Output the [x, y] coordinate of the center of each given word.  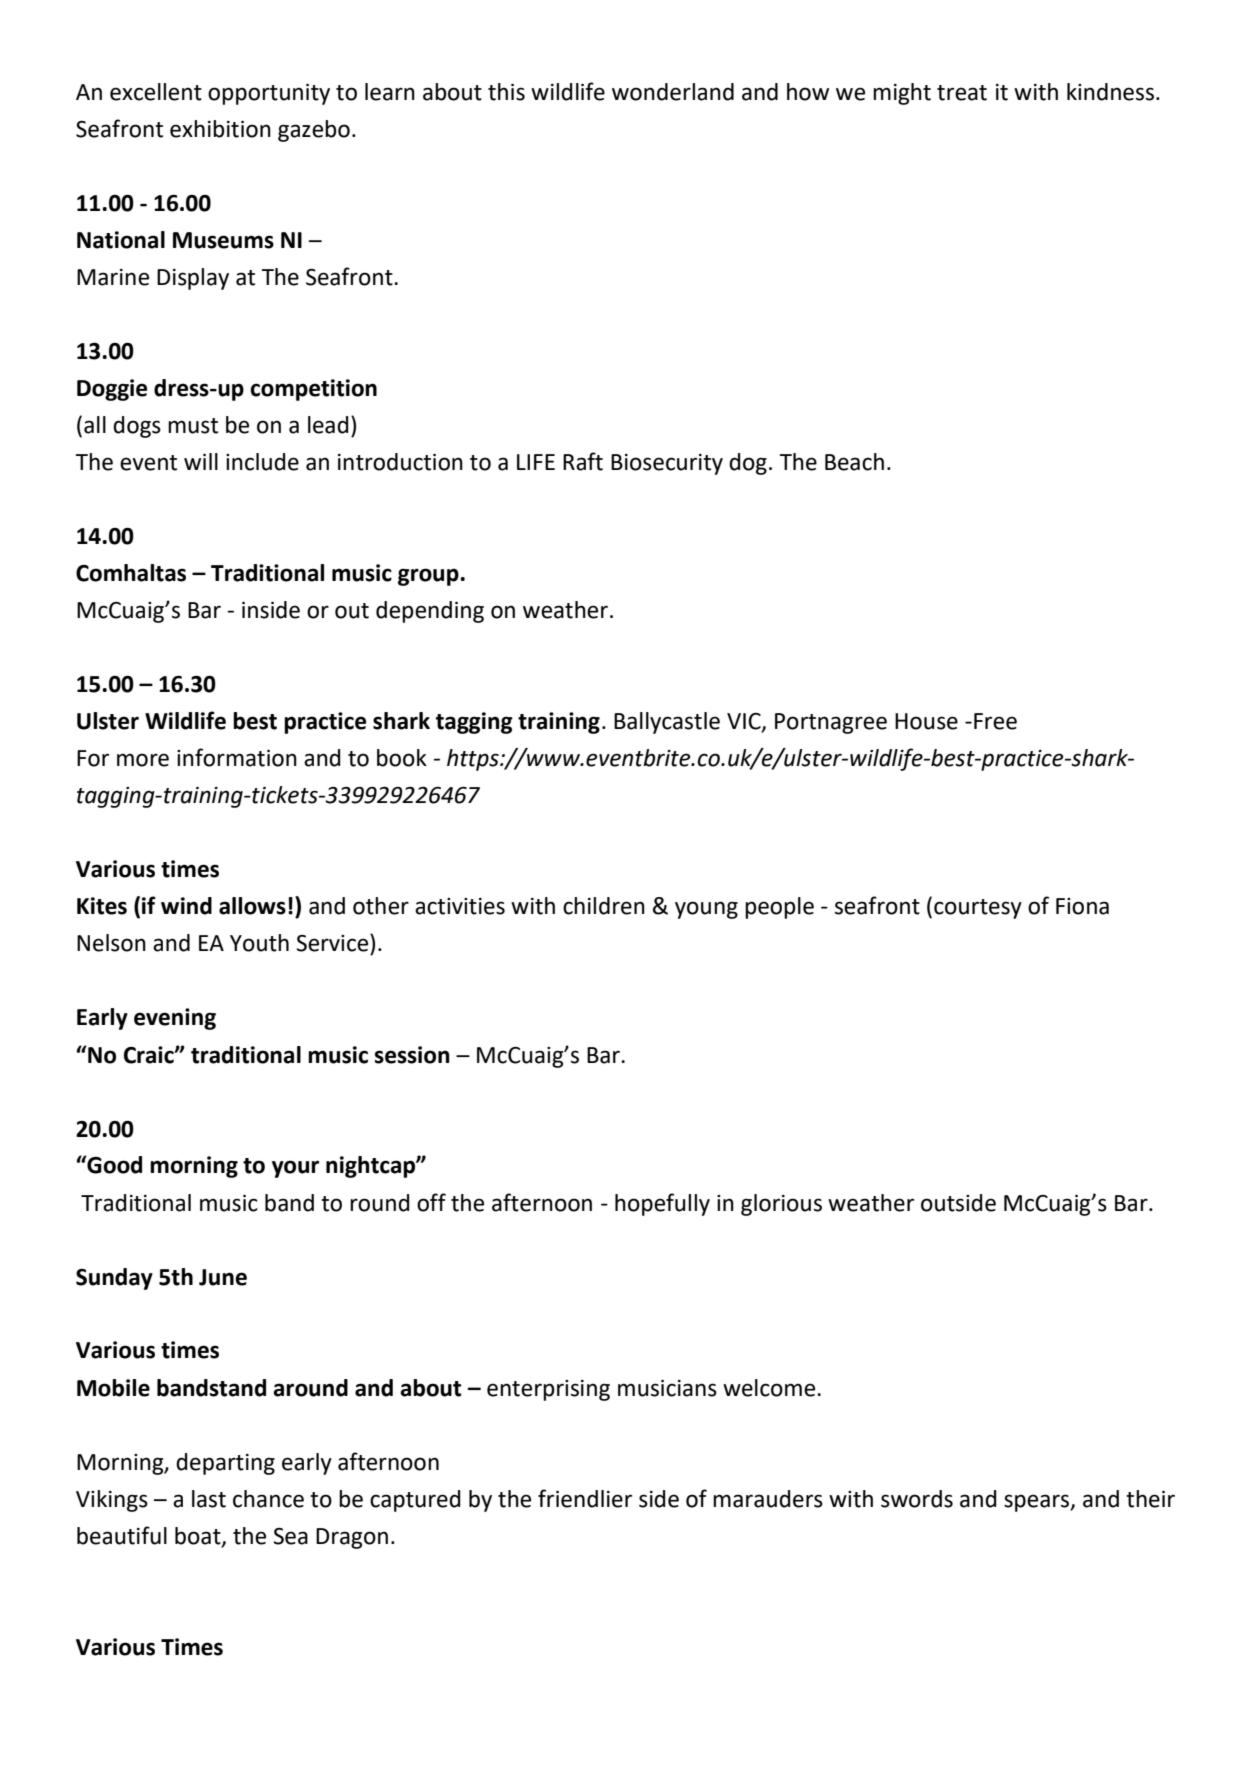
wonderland [673, 92]
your [295, 1169]
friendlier [585, 1498]
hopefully [662, 1204]
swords [917, 1499]
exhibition [220, 129]
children [604, 906]
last [209, 1499]
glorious [781, 1205]
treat [962, 93]
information [237, 757]
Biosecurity [667, 464]
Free [995, 721]
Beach [854, 462]
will [201, 461]
